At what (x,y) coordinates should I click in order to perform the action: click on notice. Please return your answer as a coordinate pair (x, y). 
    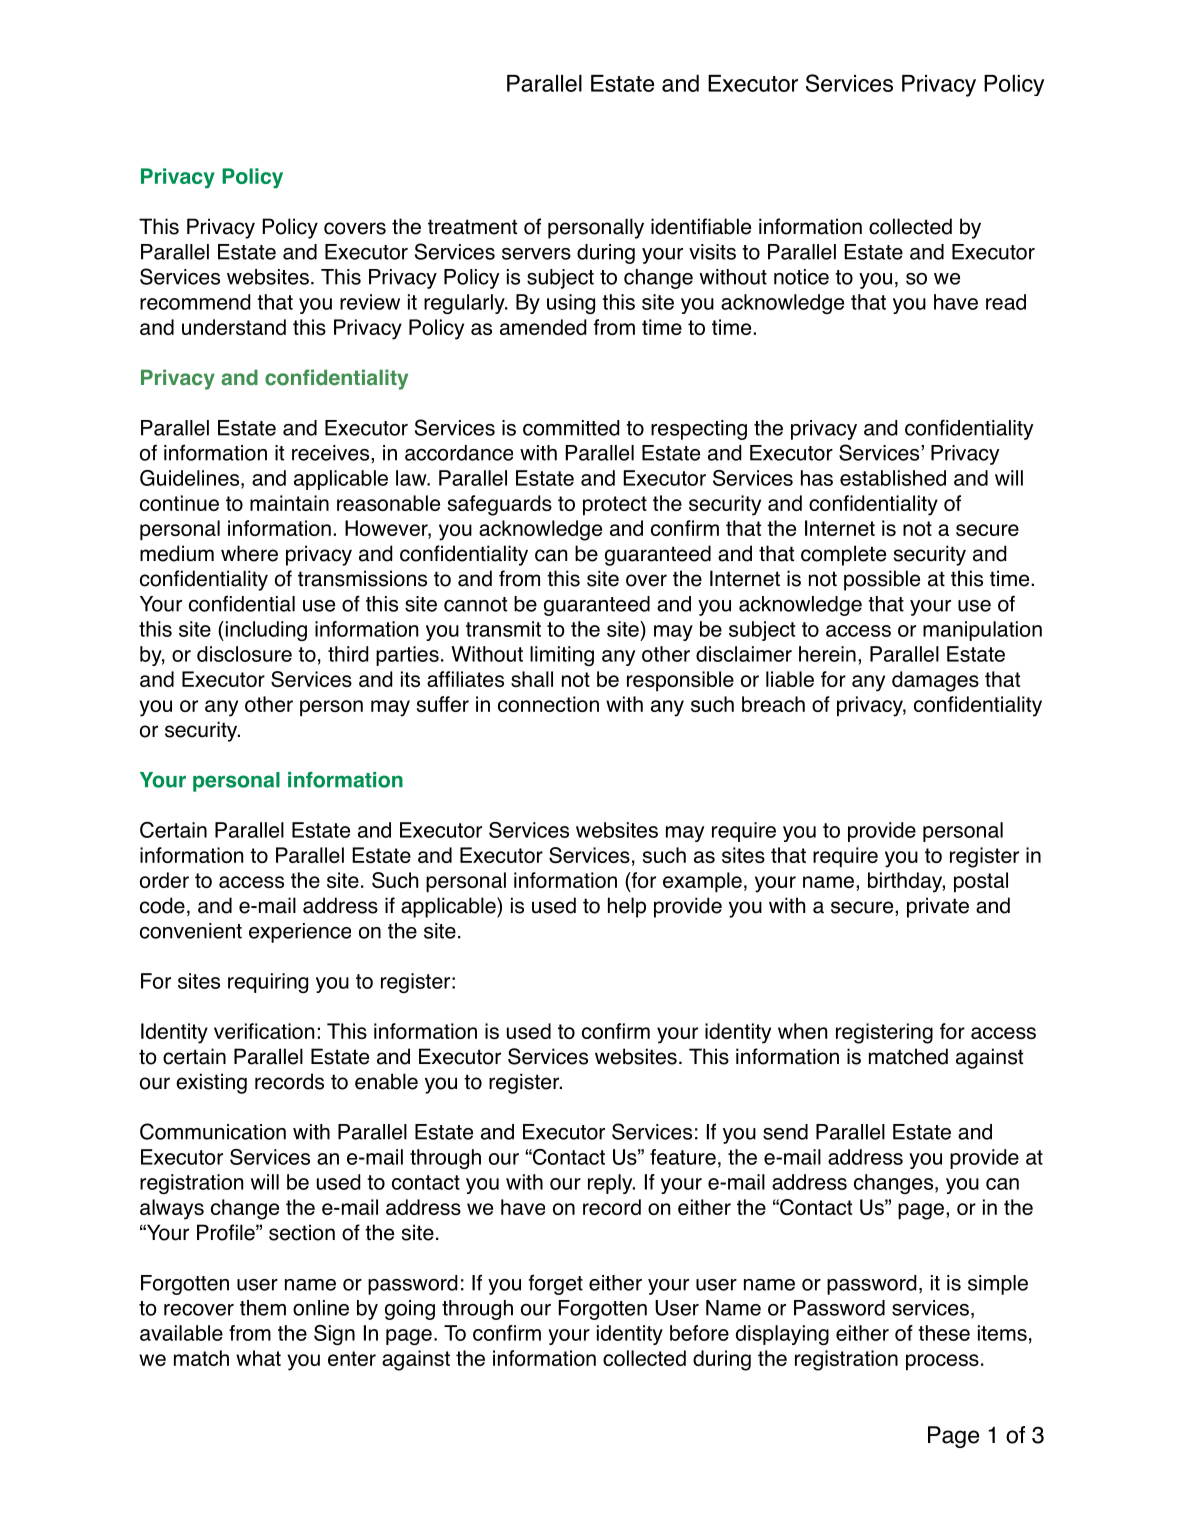
    Looking at the image, I should click on (801, 277).
